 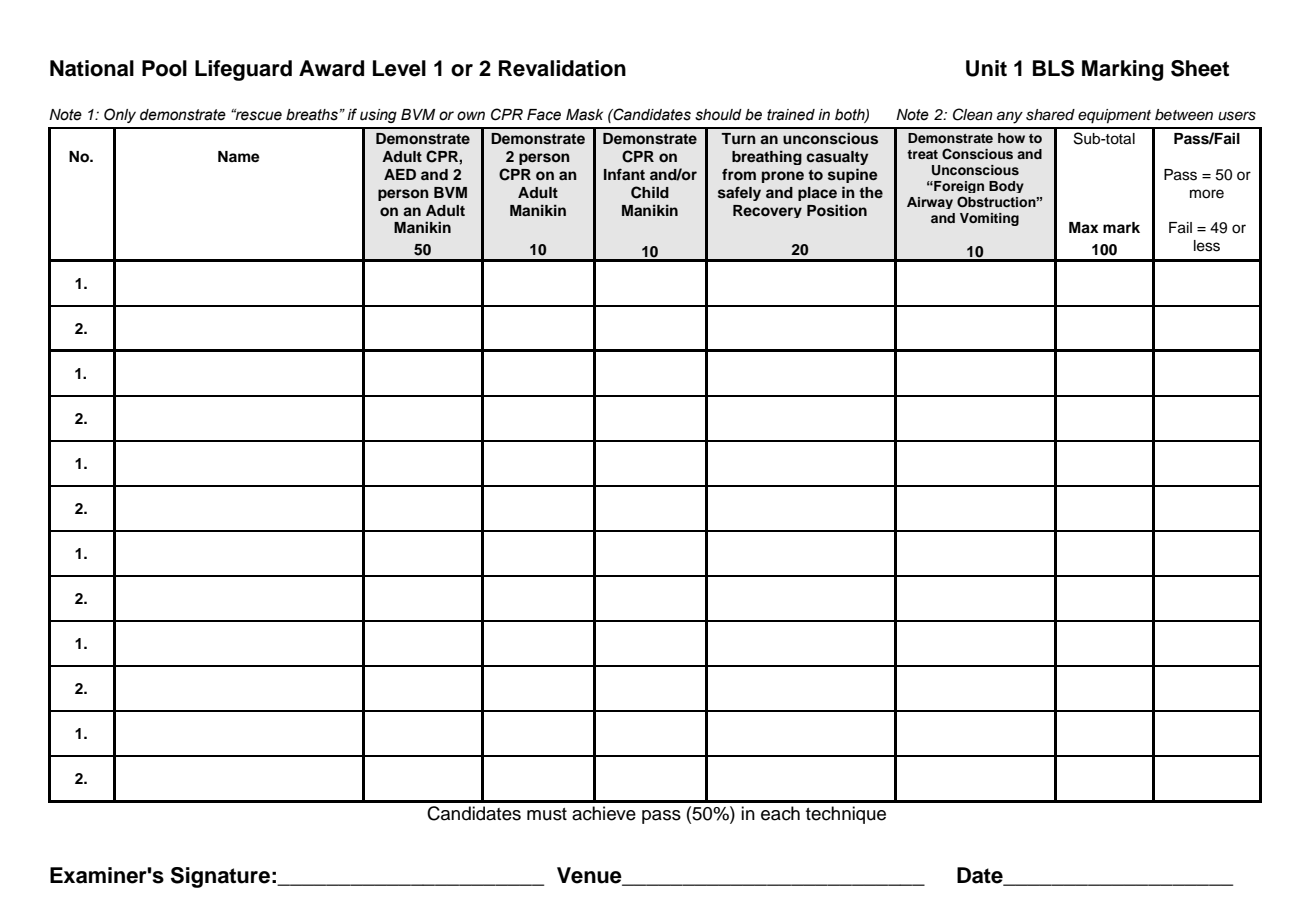 What do you see at coordinates (243, 70) in the page?
I see `Lifeguard` at bounding box center [243, 70].
